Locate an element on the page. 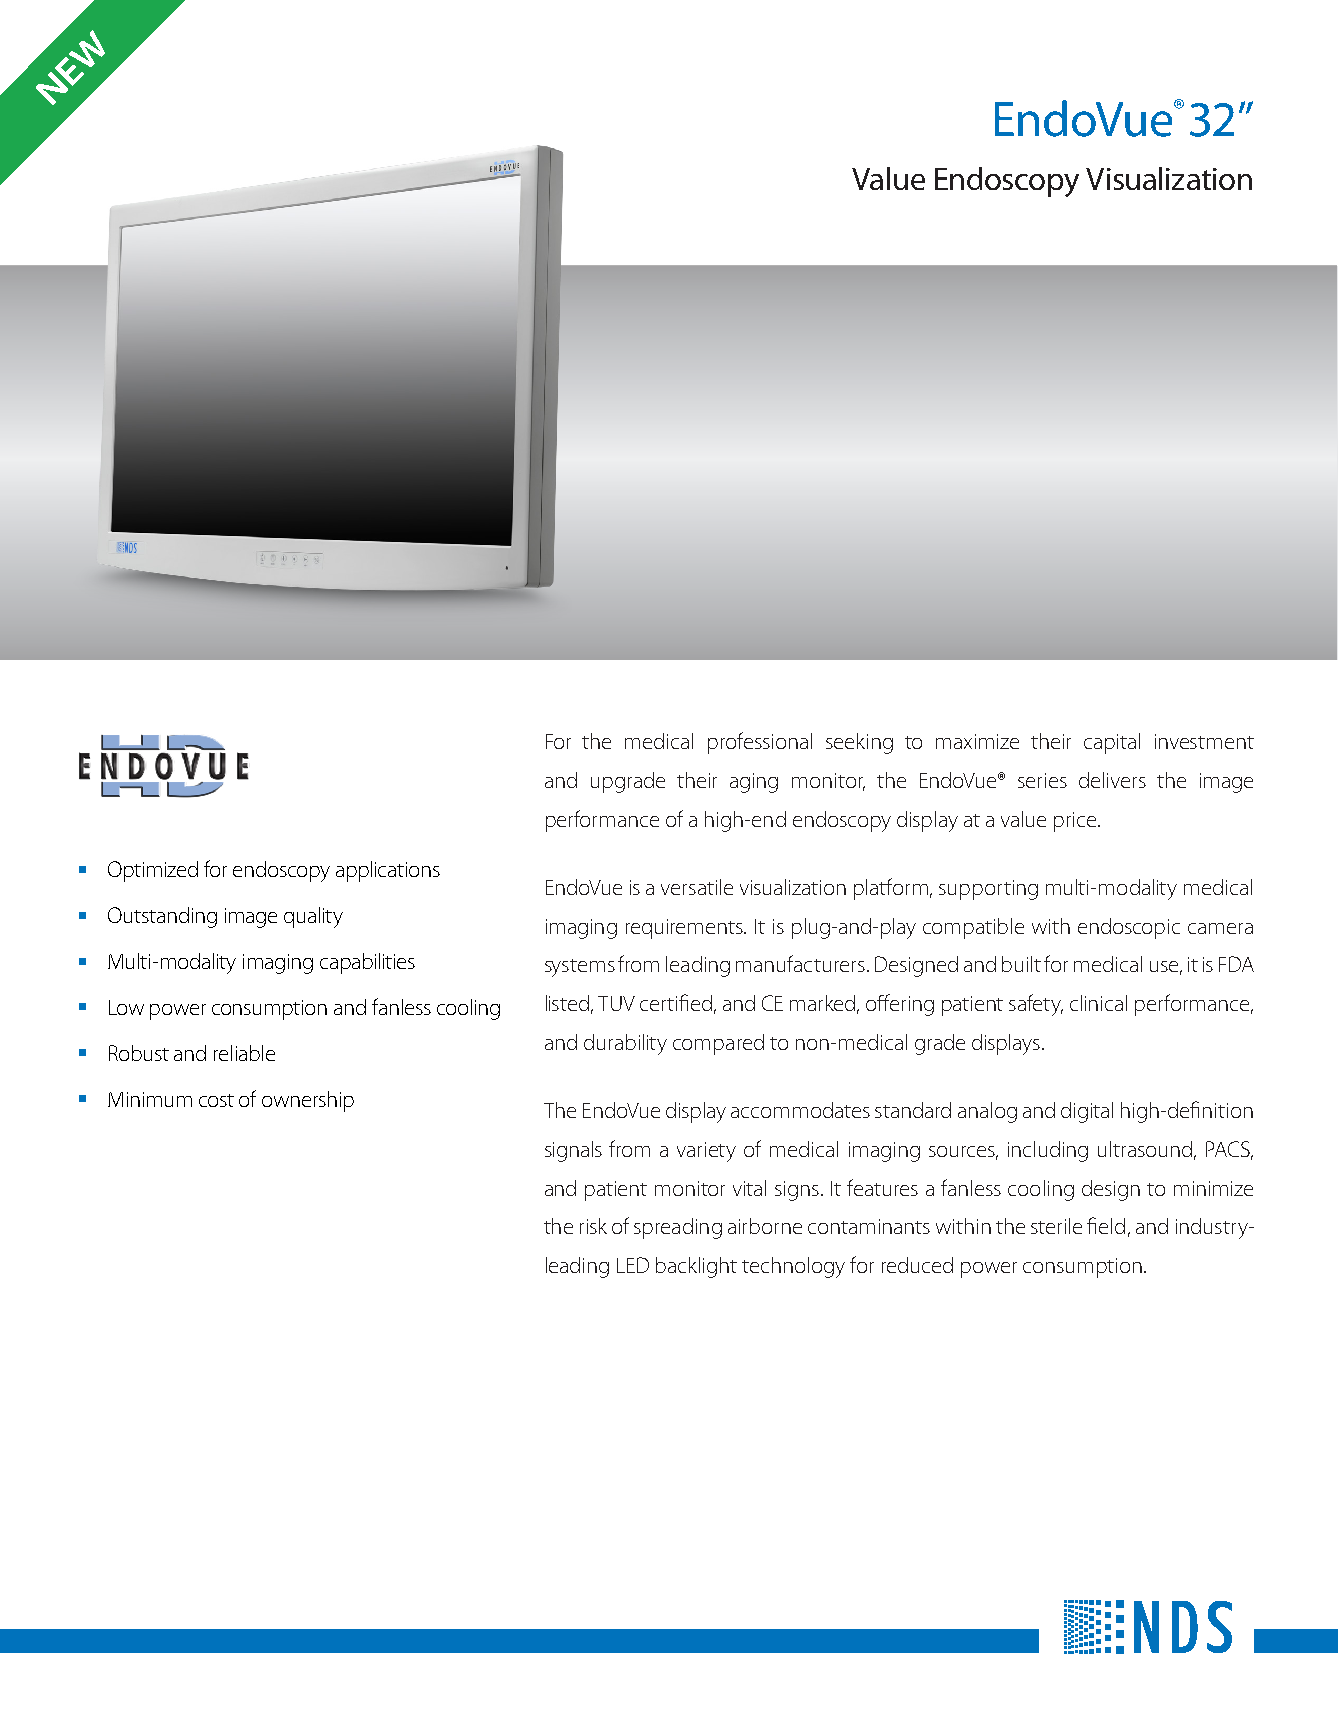 The width and height of the image is (1338, 1732). capital is located at coordinates (1112, 743).
